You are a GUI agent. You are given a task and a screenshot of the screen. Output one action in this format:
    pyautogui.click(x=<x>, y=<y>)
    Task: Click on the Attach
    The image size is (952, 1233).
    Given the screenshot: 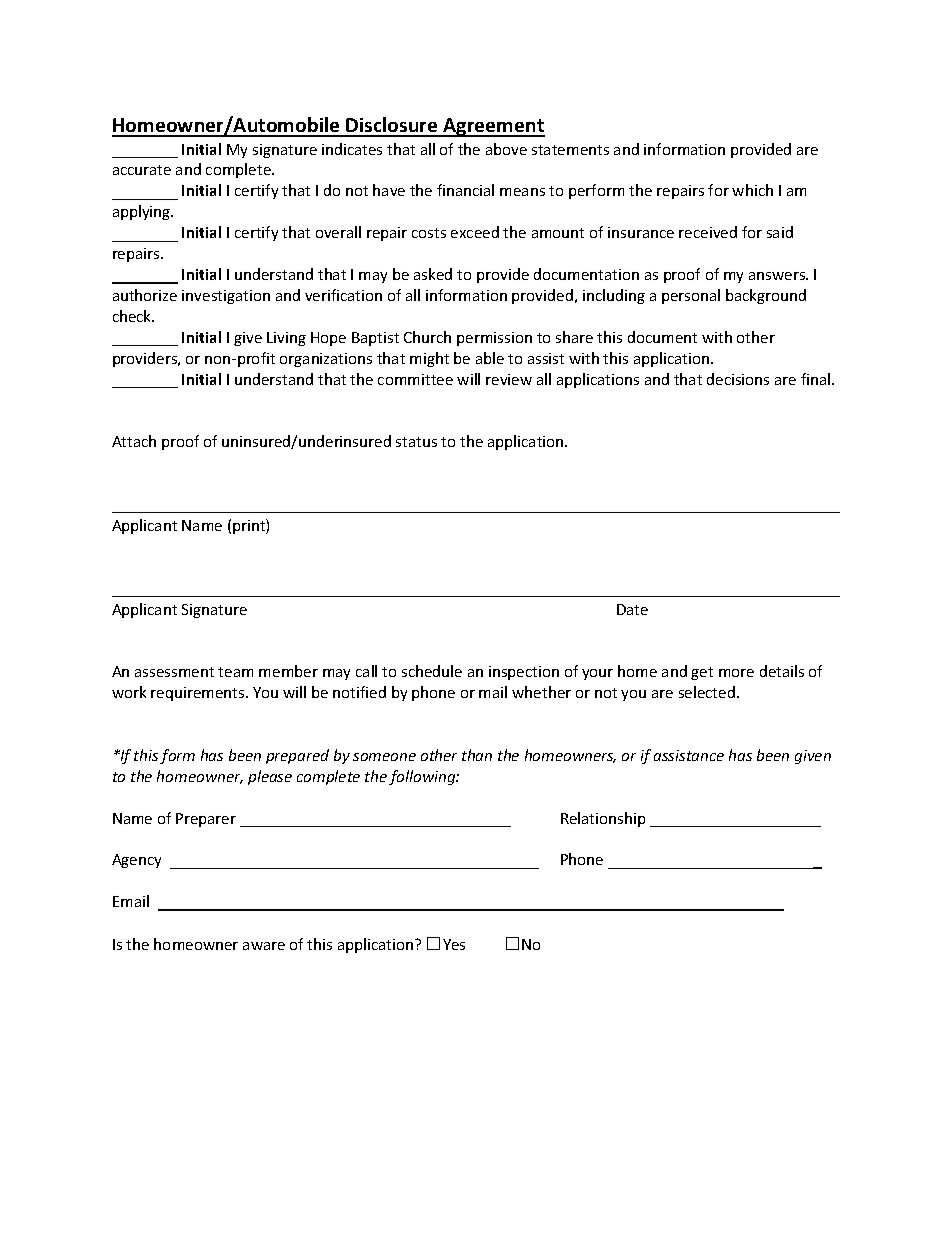 What is the action you would take?
    pyautogui.click(x=134, y=441)
